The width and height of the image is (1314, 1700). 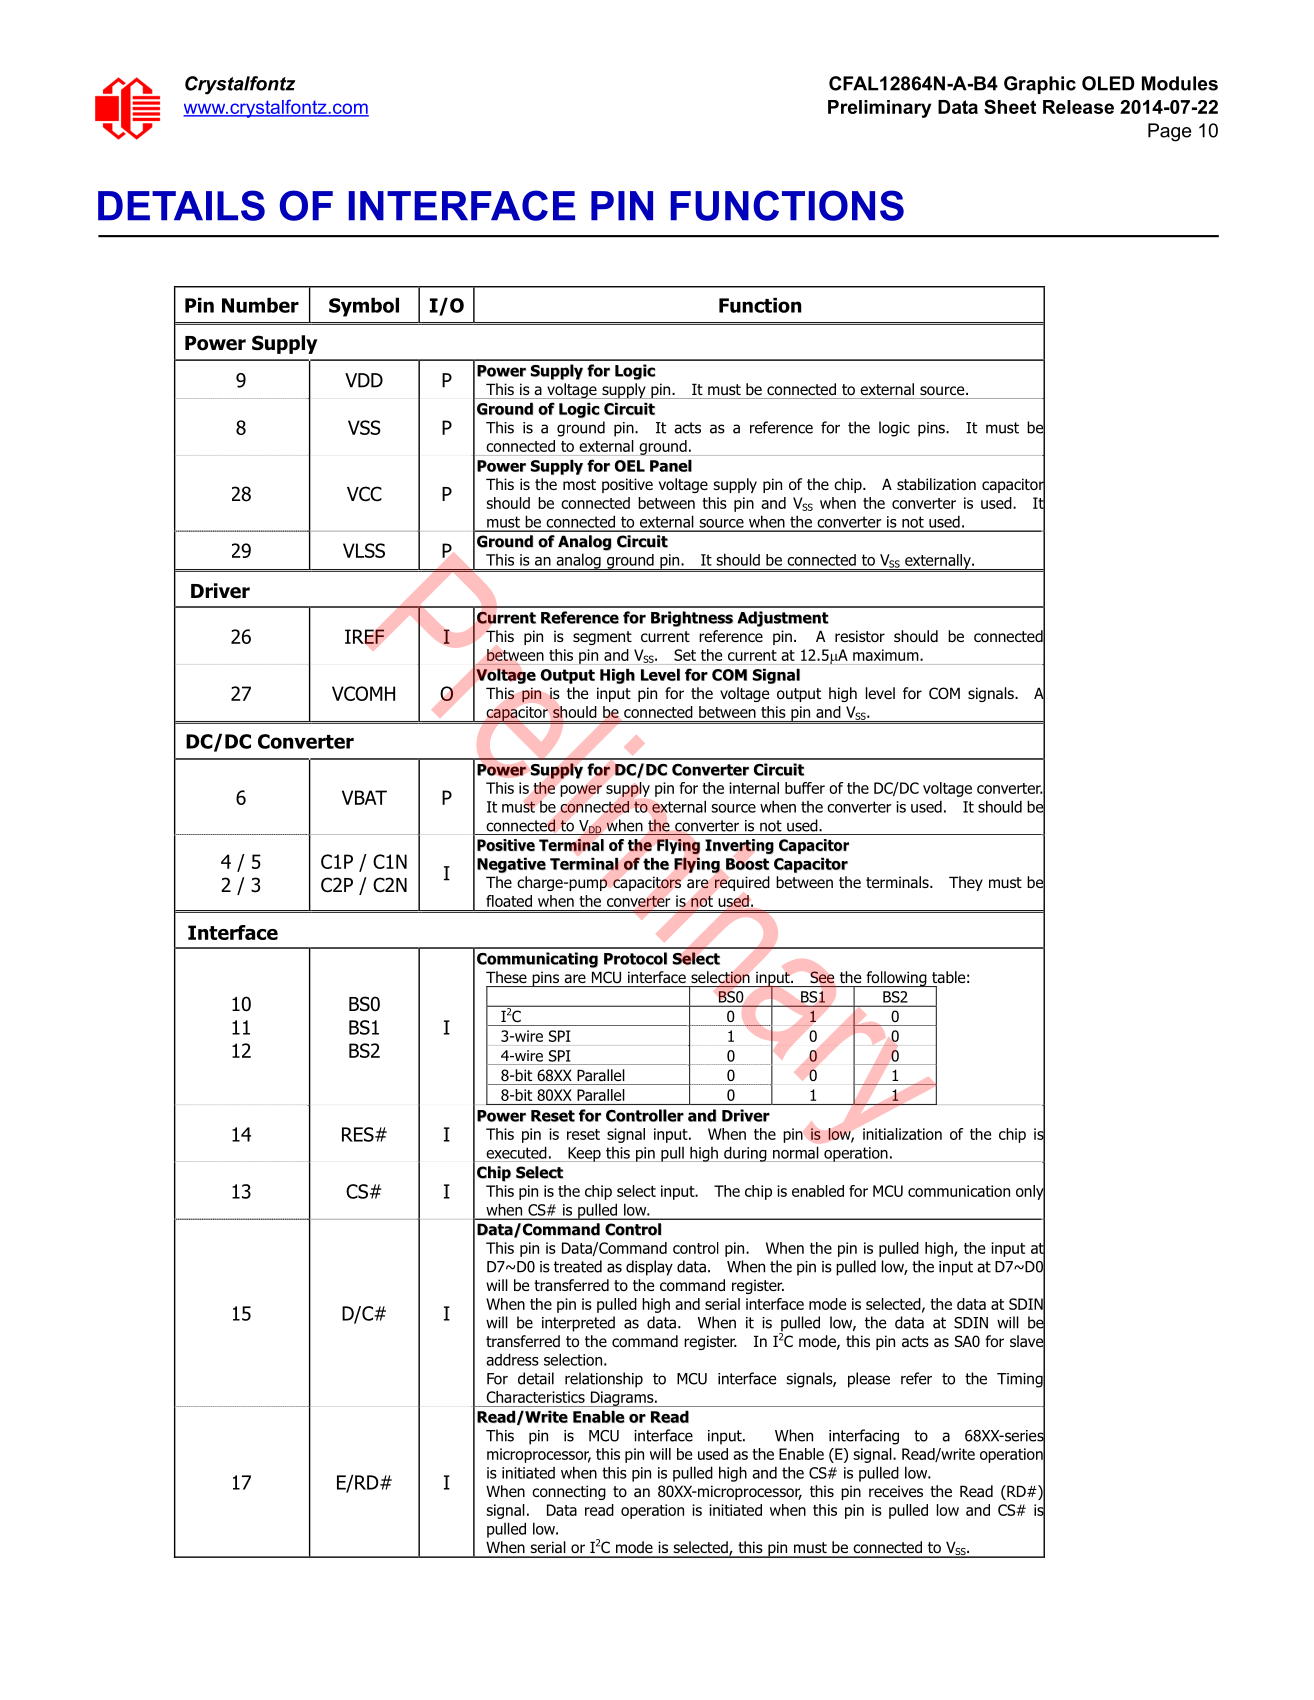 What do you see at coordinates (864, 1437) in the image?
I see `interfacing` at bounding box center [864, 1437].
